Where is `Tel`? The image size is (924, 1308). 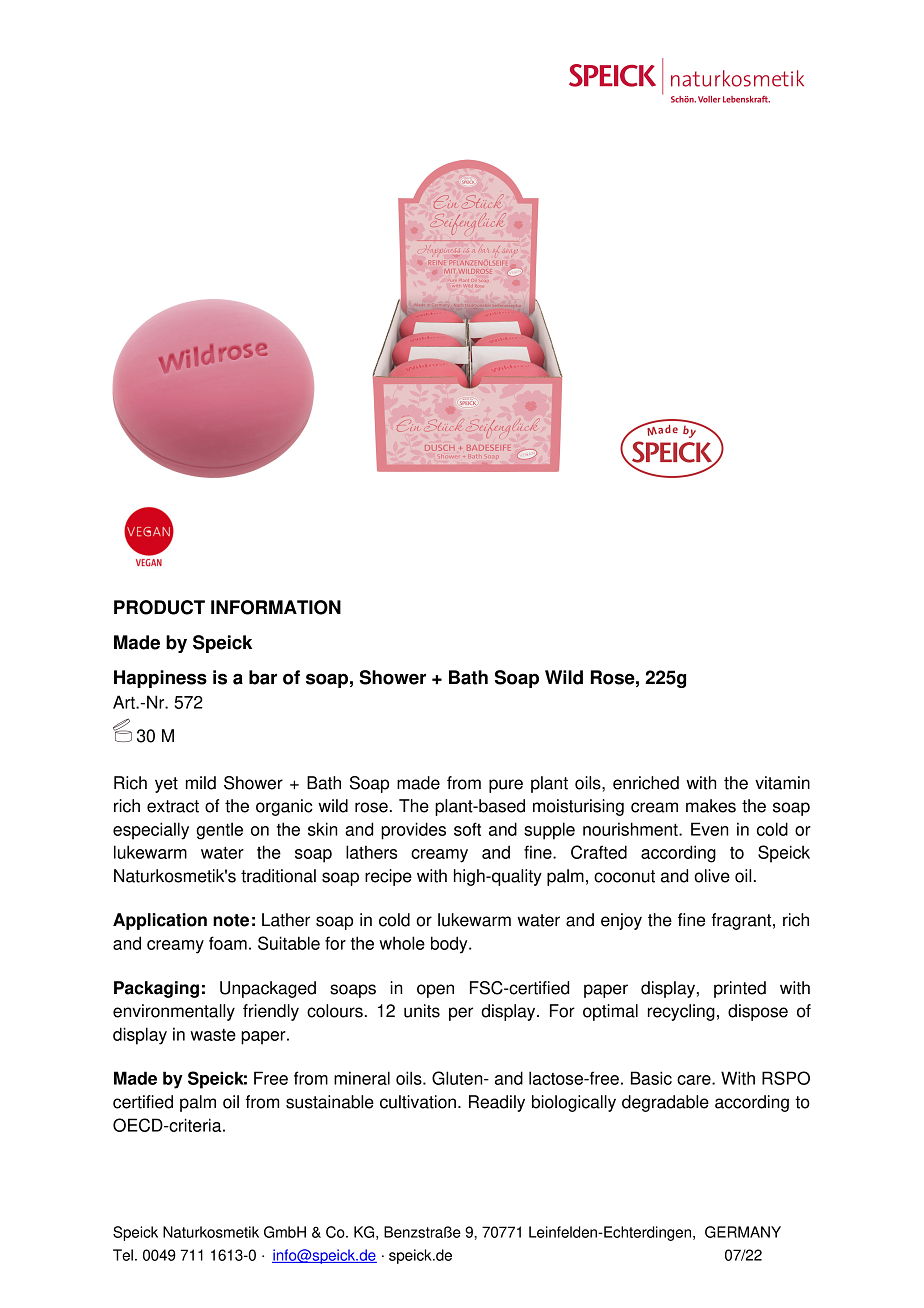
Tel is located at coordinates (123, 1255).
